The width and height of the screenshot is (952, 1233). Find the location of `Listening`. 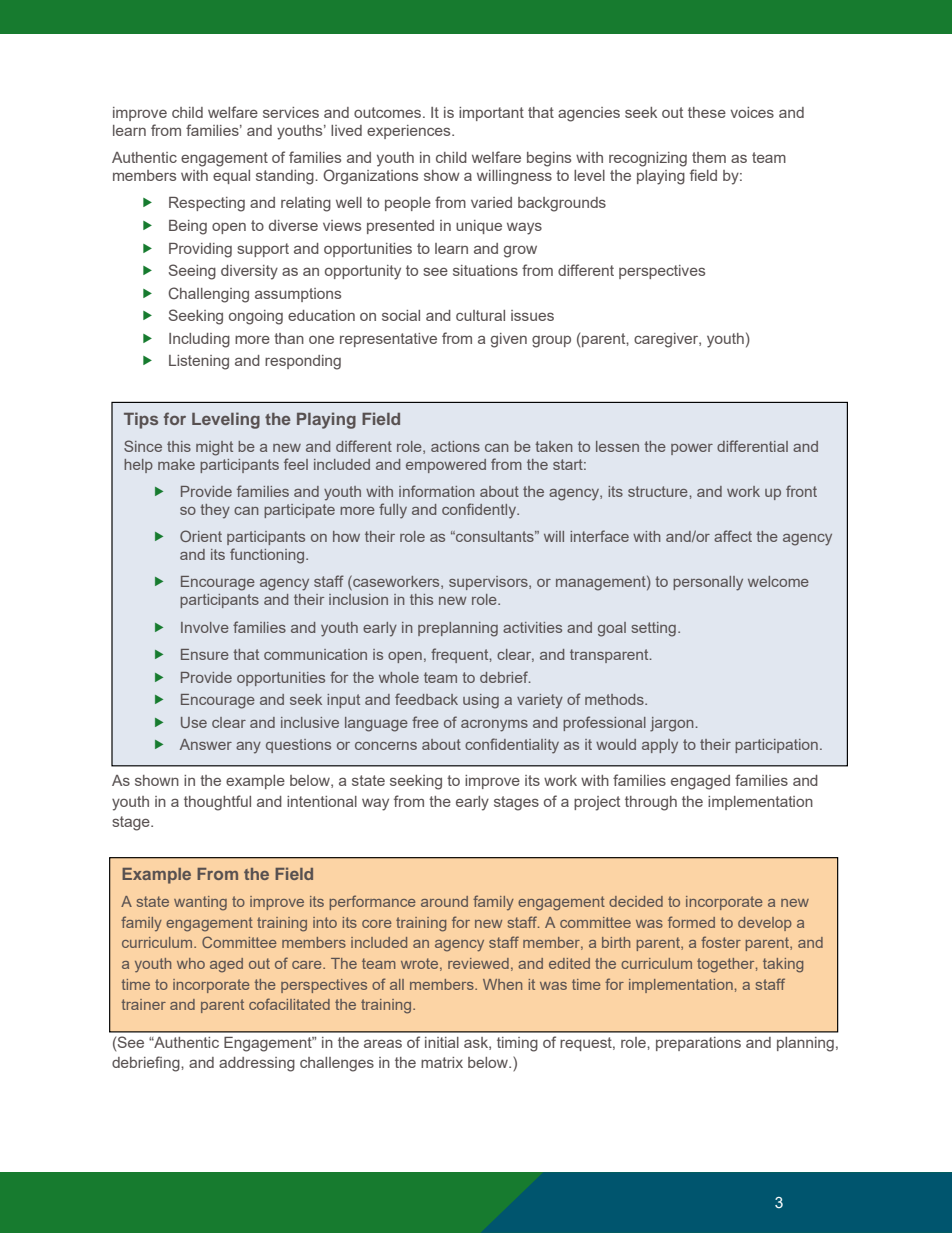

Listening is located at coordinates (199, 362).
